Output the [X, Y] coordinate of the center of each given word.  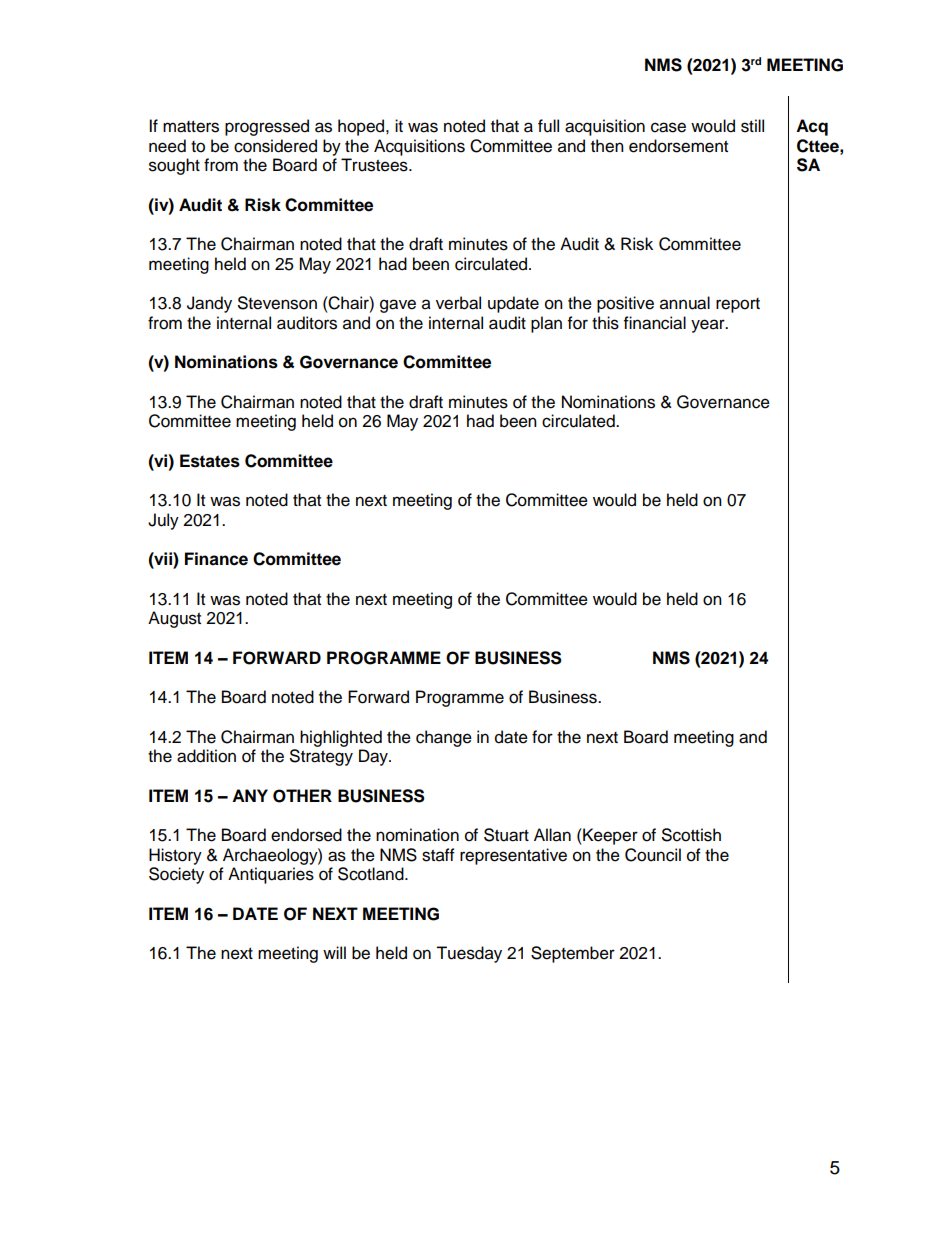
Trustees [375, 165]
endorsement [678, 146]
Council [653, 855]
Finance [216, 559]
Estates [210, 461]
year [709, 326]
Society [176, 875]
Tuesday [469, 954]
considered [275, 146]
